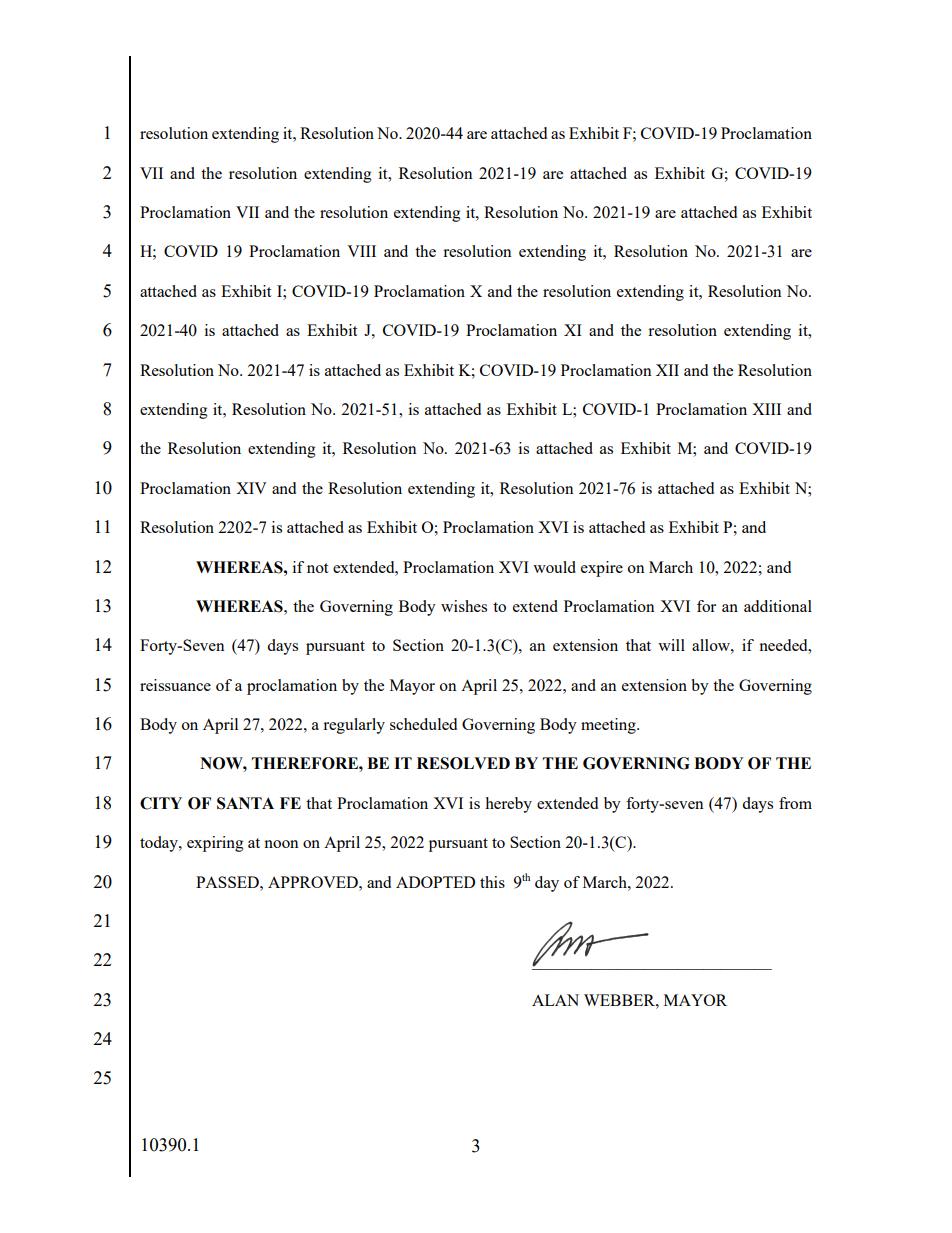 The width and height of the document is (952, 1233). What do you see at coordinates (317, 568) in the document?
I see `not` at bounding box center [317, 568].
